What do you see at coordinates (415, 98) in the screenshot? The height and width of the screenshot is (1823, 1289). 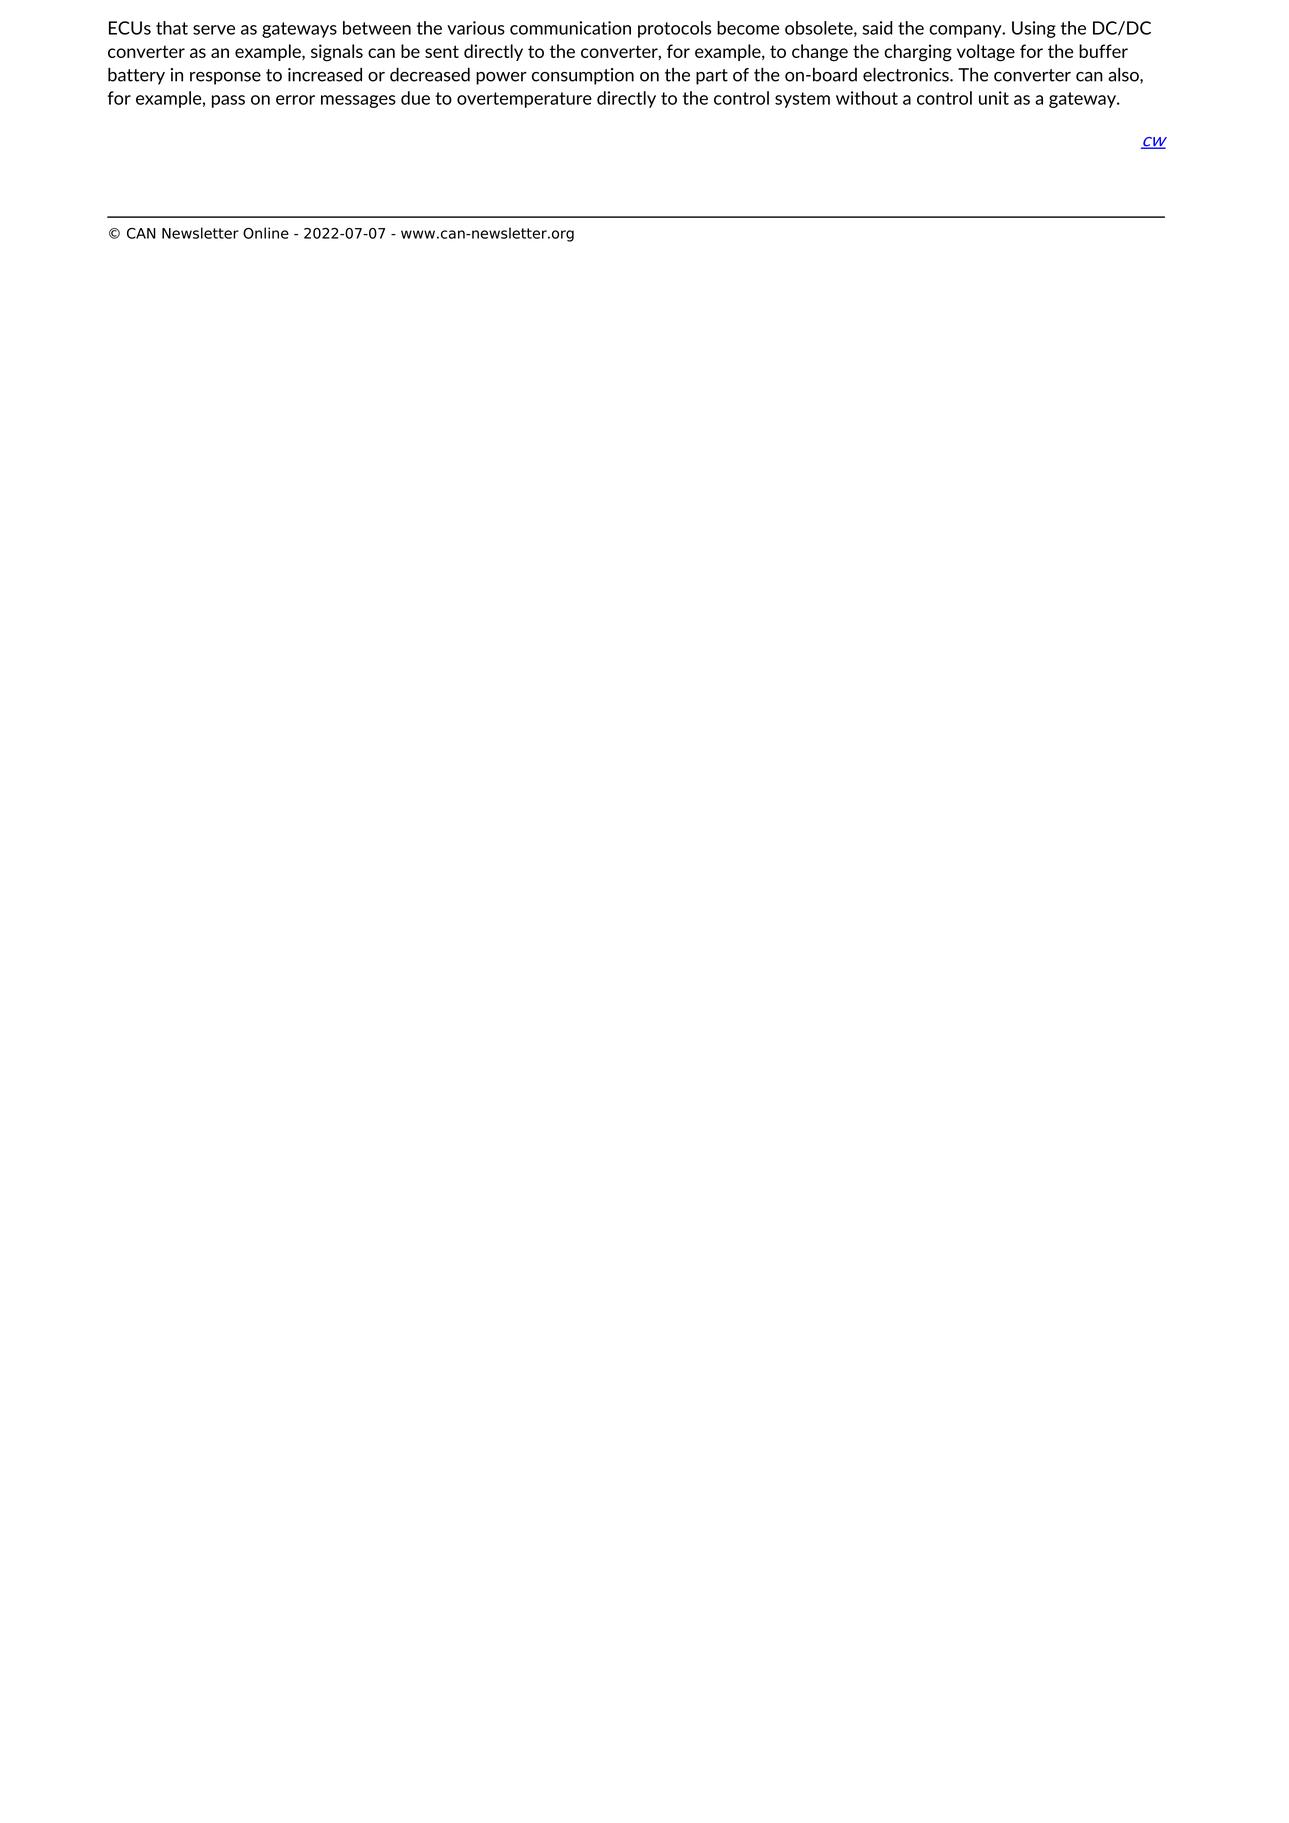 I see `due` at bounding box center [415, 98].
